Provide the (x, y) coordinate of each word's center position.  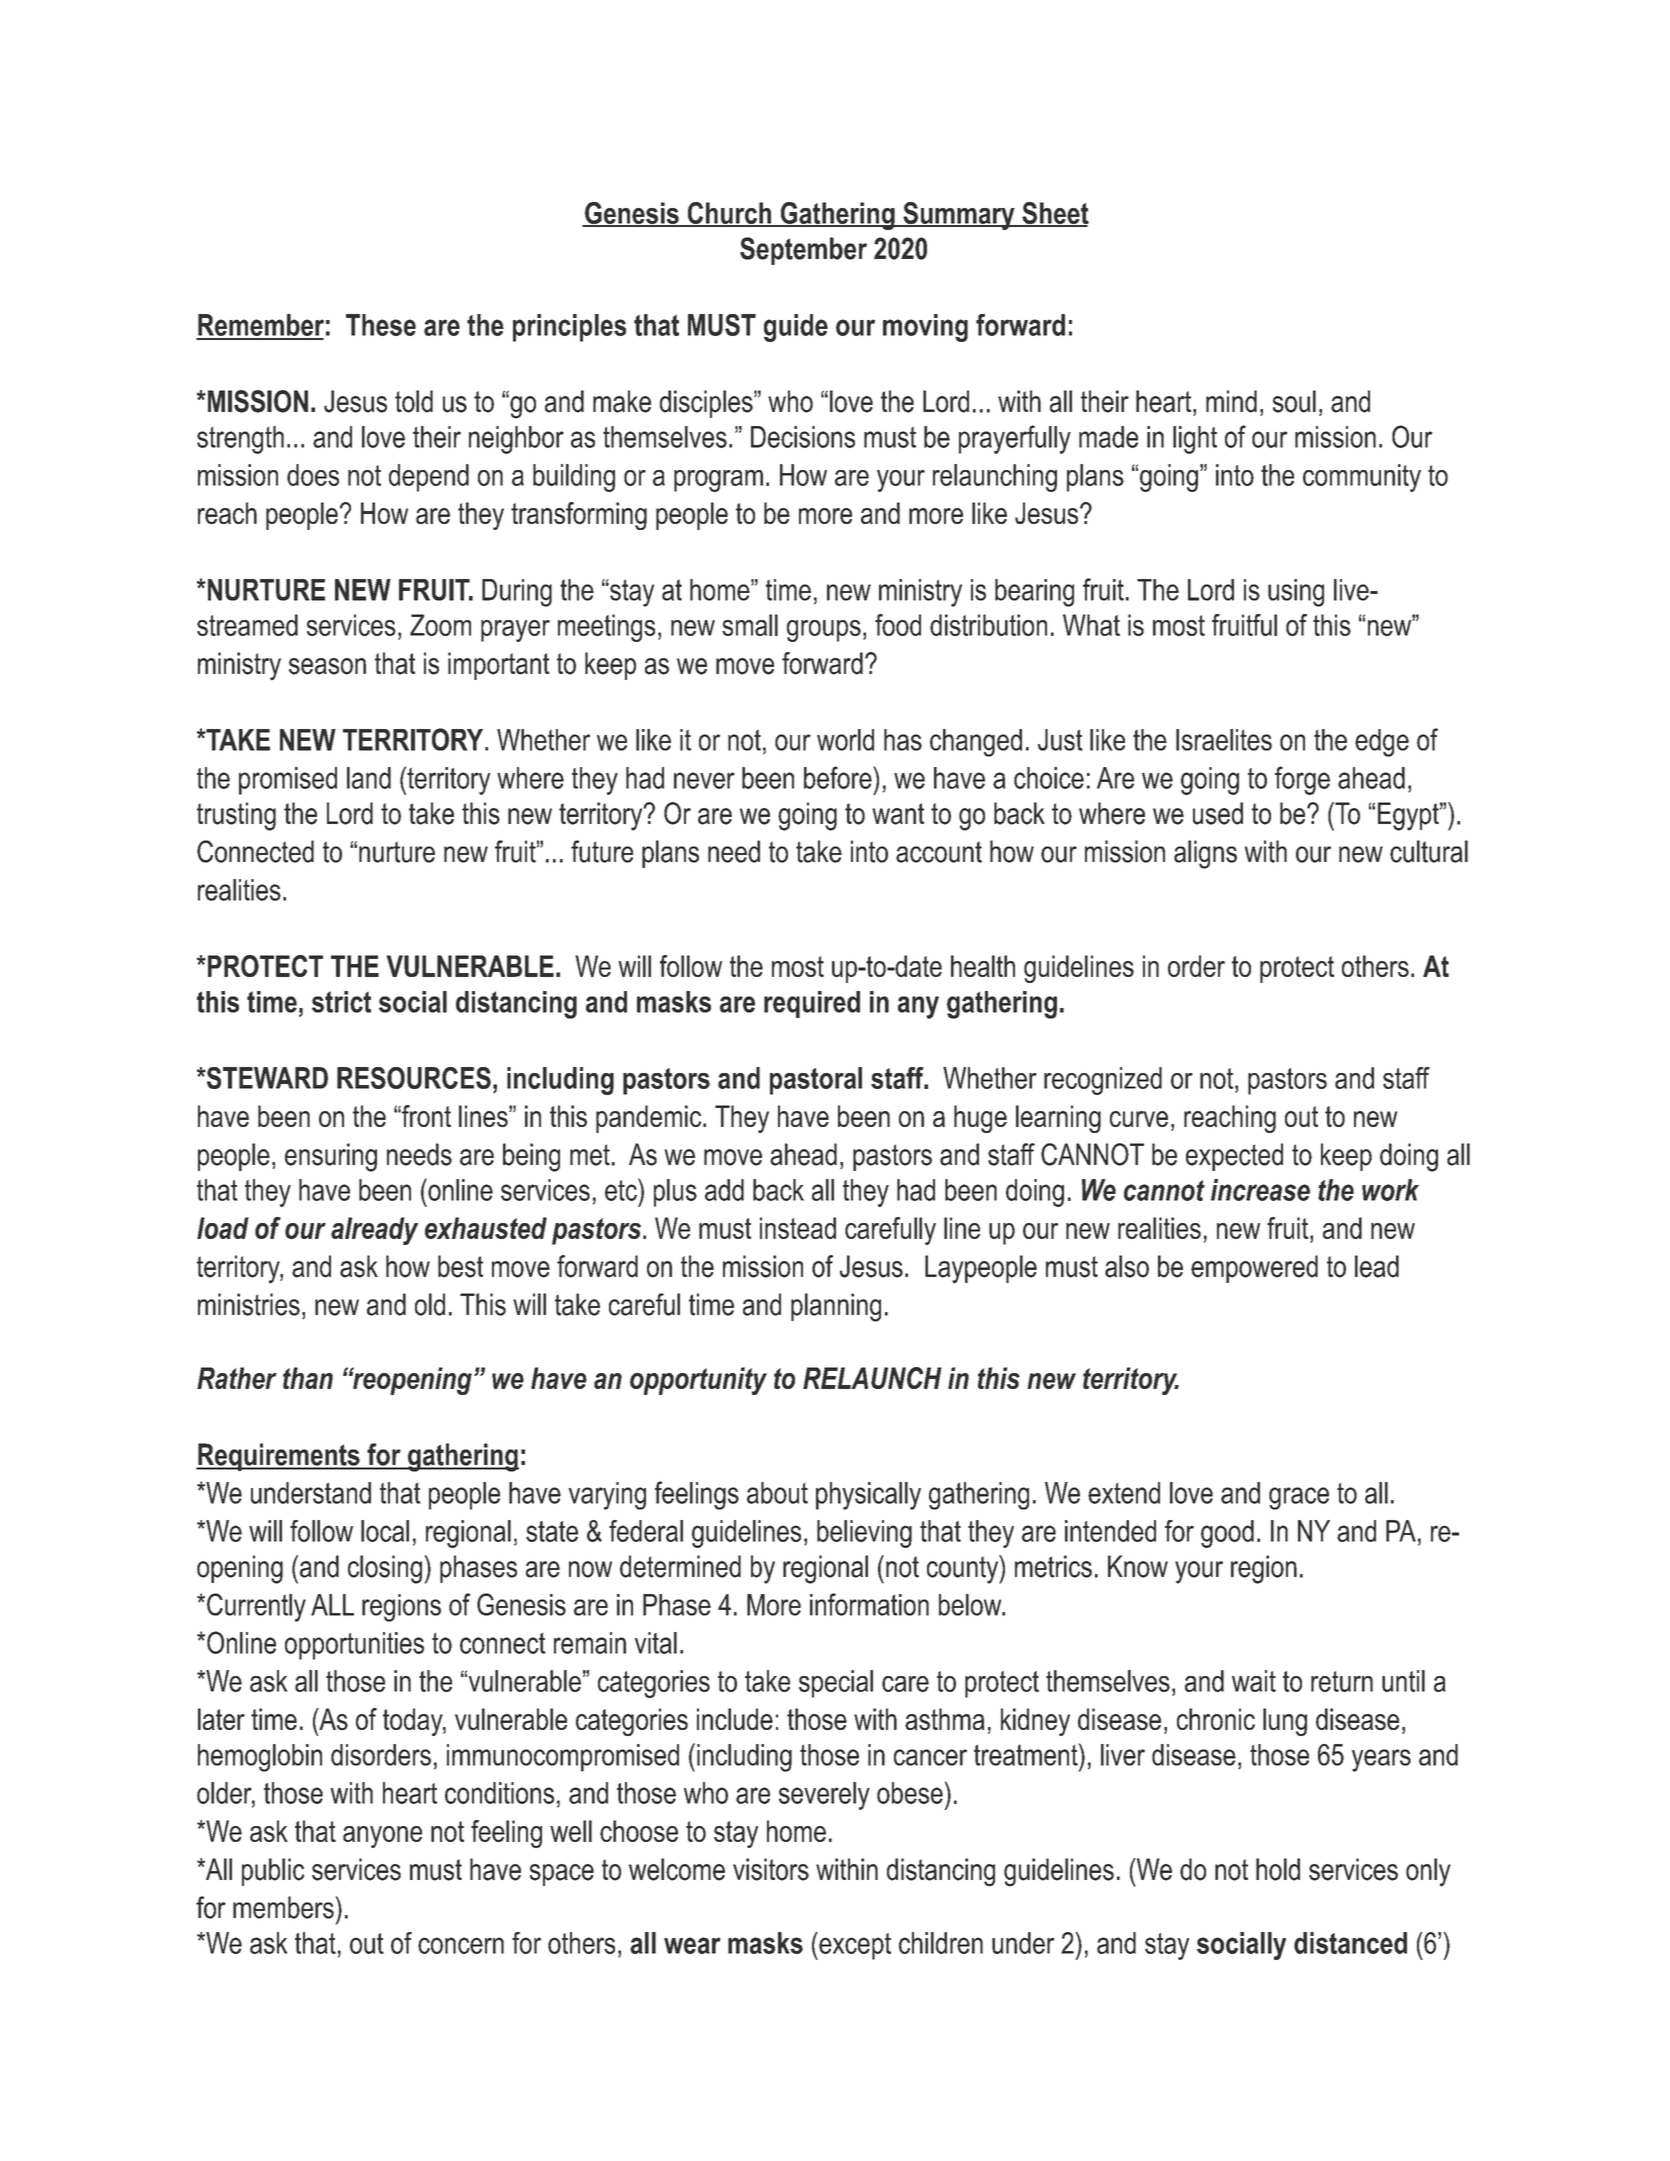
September (803, 251)
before (839, 777)
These (381, 325)
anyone (382, 1837)
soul (1294, 401)
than (308, 1378)
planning (836, 1307)
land (369, 778)
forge (1302, 780)
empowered (1254, 1269)
